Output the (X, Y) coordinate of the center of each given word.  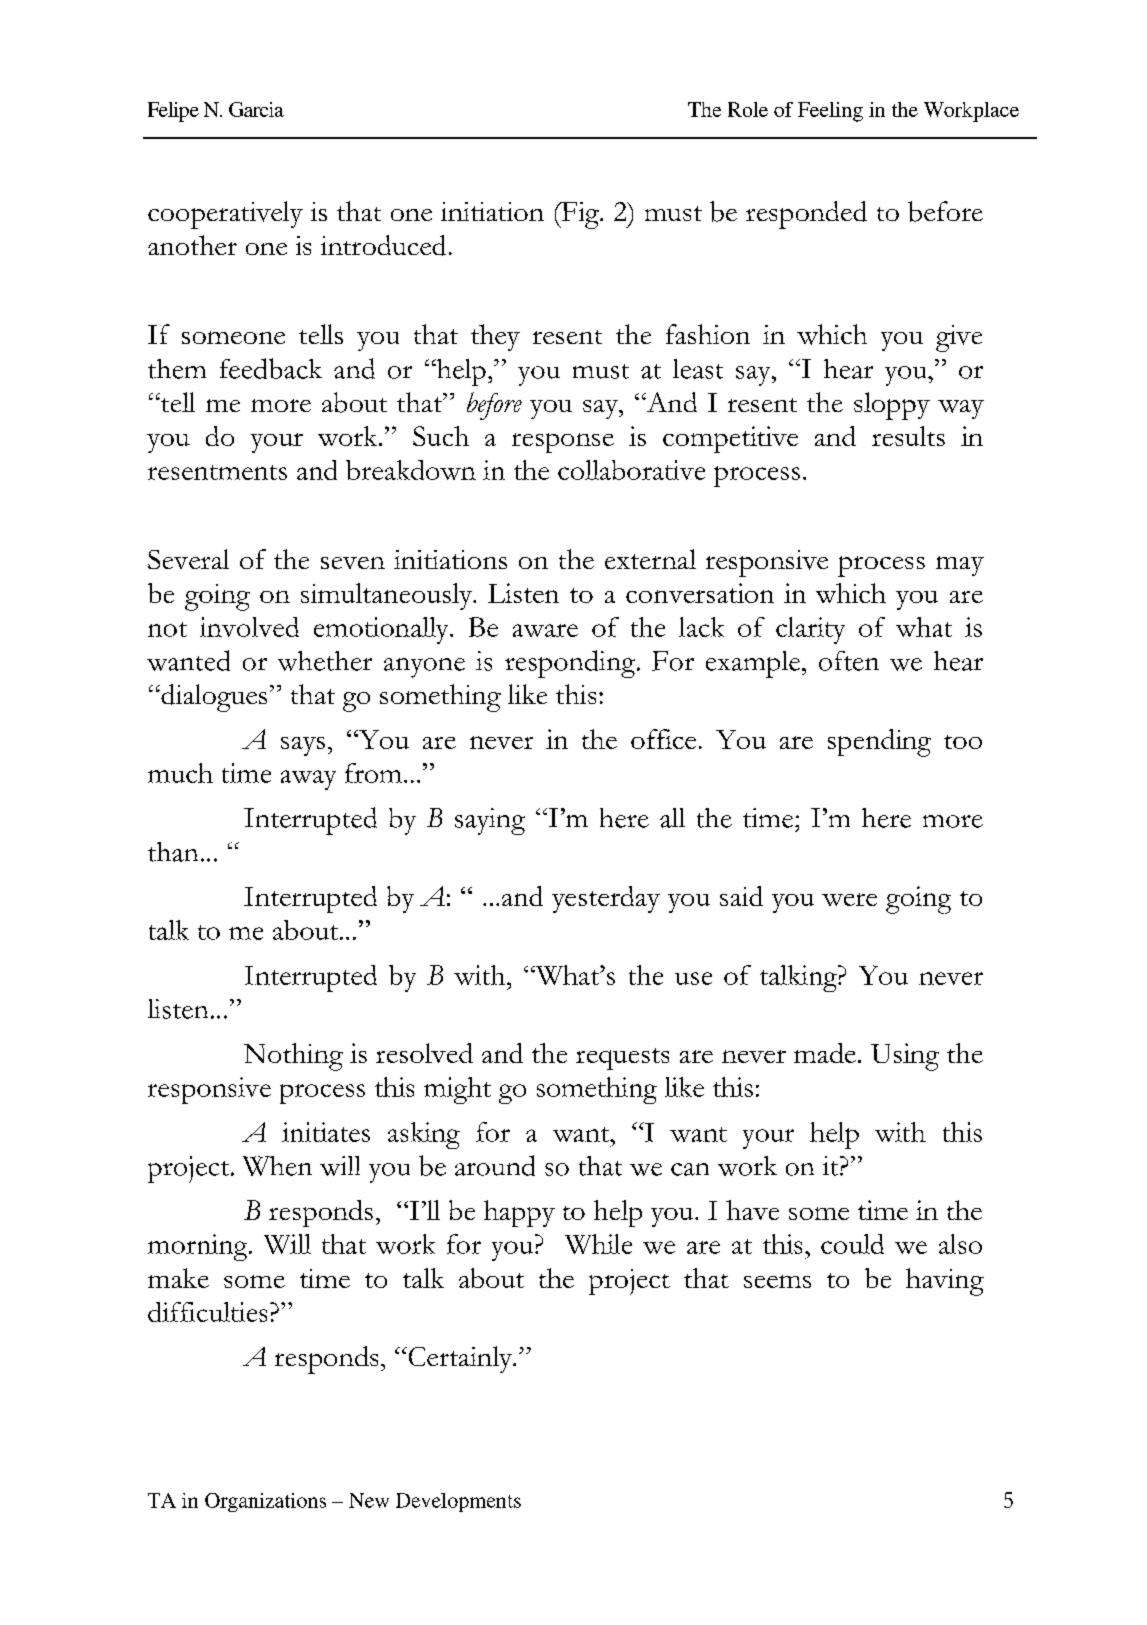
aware (545, 630)
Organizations (265, 1502)
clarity (810, 630)
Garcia (256, 109)
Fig (580, 215)
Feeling (830, 112)
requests (622, 1059)
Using (905, 1057)
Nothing (293, 1057)
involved (249, 627)
